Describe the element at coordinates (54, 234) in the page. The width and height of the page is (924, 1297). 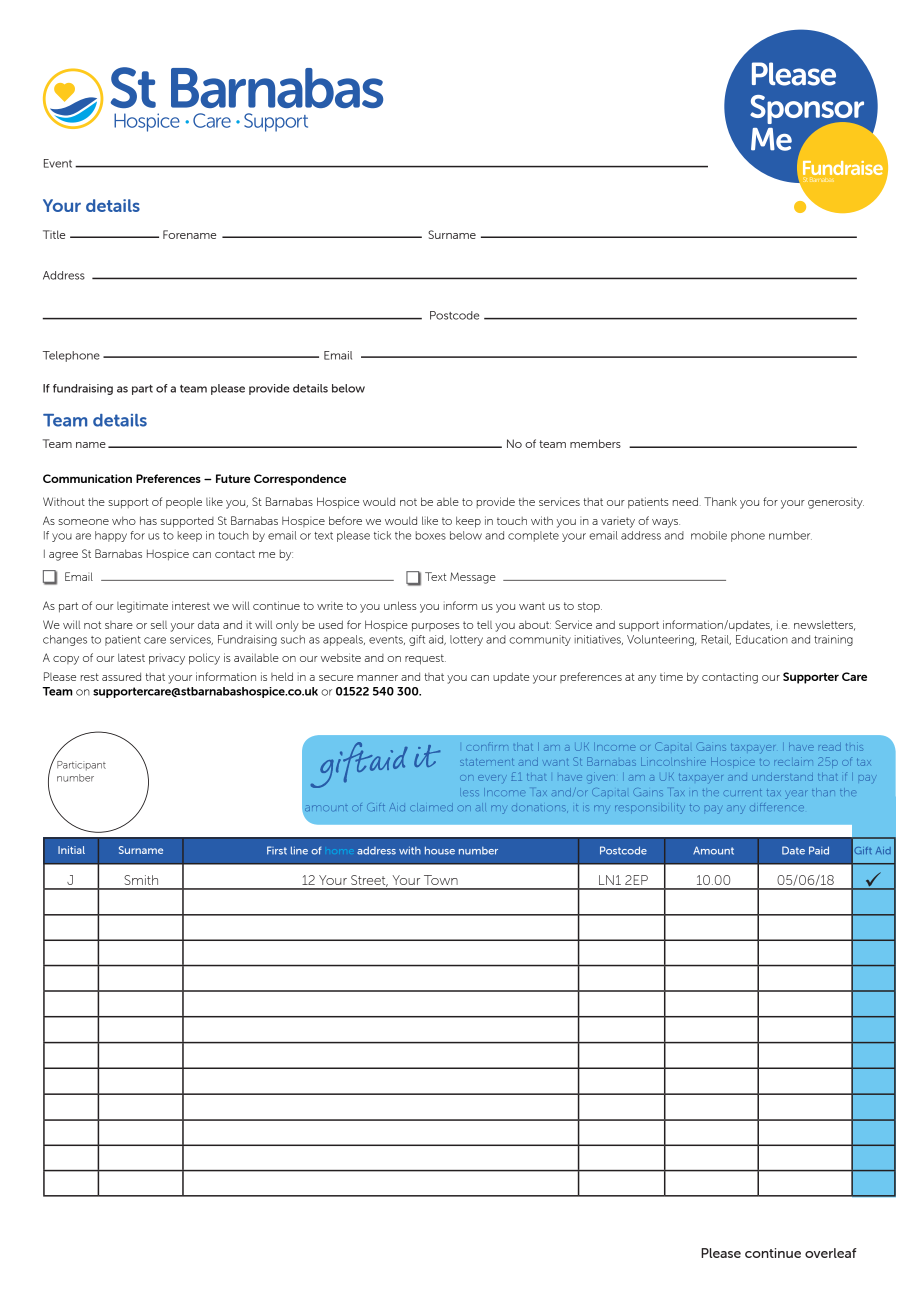
I see `Title` at that location.
